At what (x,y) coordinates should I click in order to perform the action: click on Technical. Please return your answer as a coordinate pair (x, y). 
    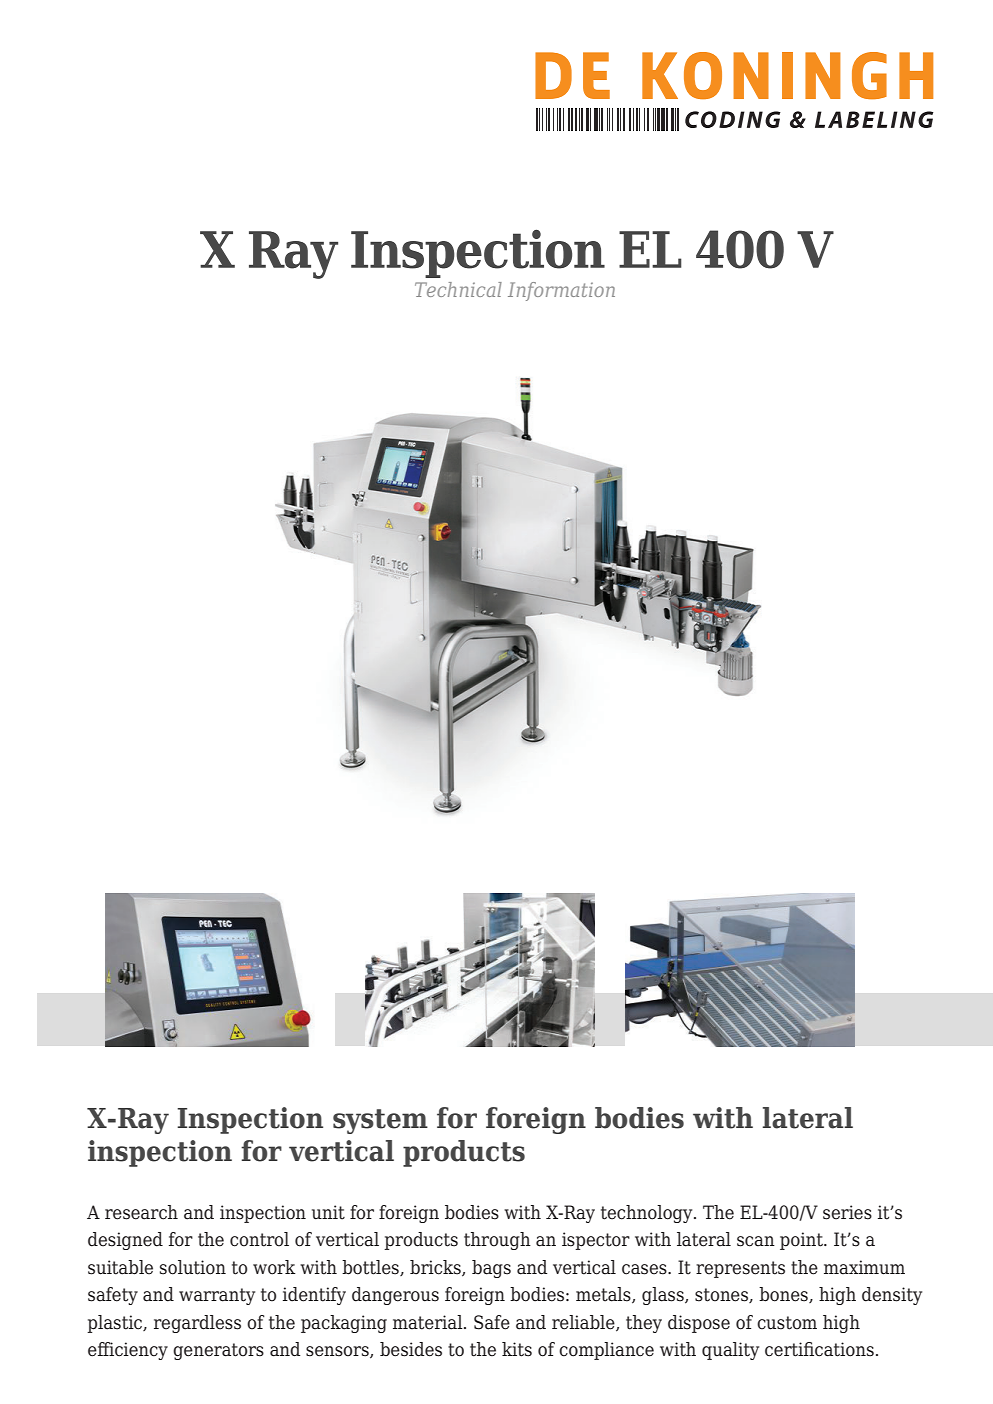
    Looking at the image, I should click on (458, 289).
